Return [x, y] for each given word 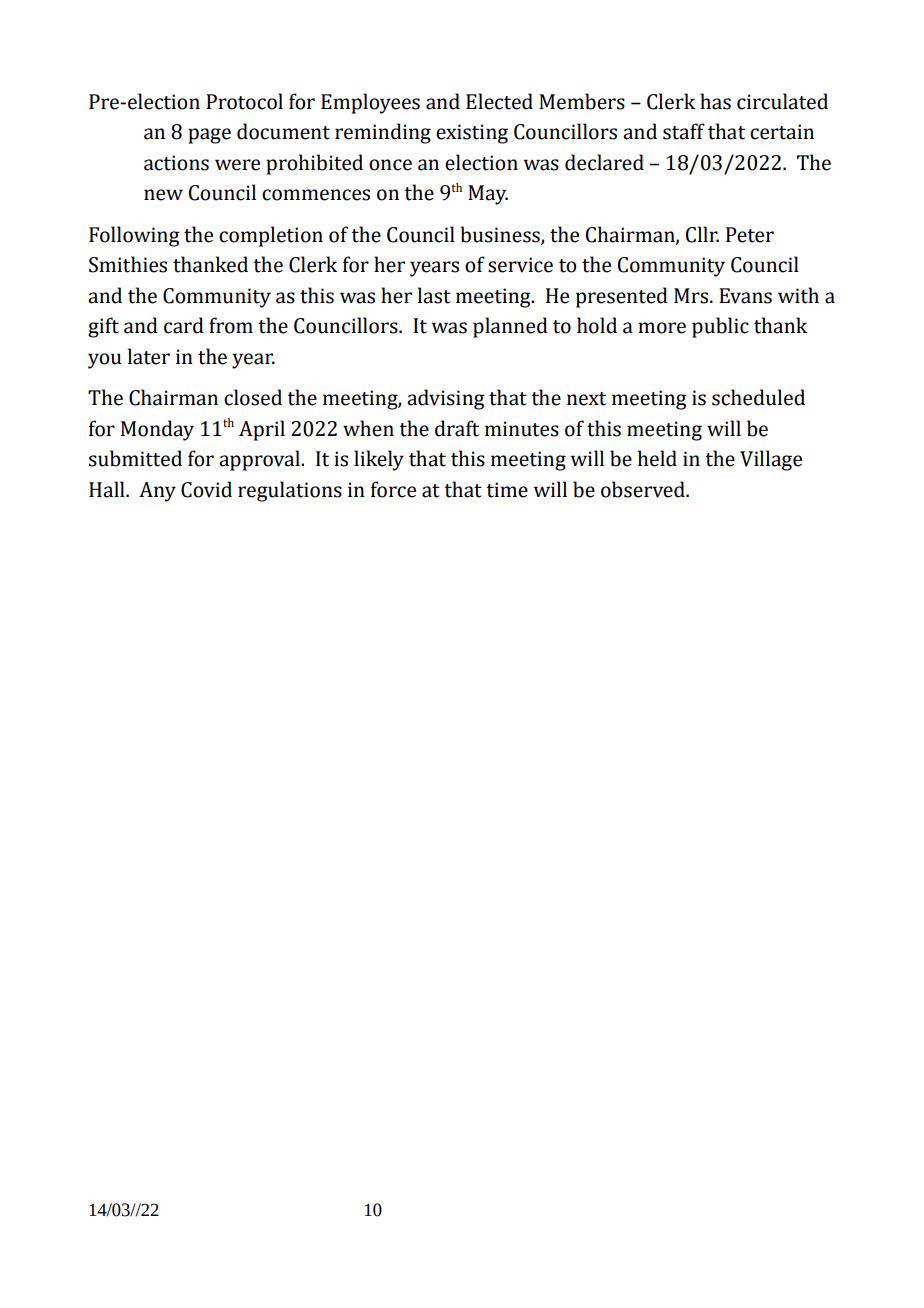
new [163, 195]
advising [446, 399]
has [715, 101]
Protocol [244, 101]
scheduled [758, 397]
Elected [499, 101]
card [184, 325]
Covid [206, 489]
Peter [750, 235]
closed [253, 397]
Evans [745, 296]
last [434, 295]
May [488, 195]
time [507, 490]
